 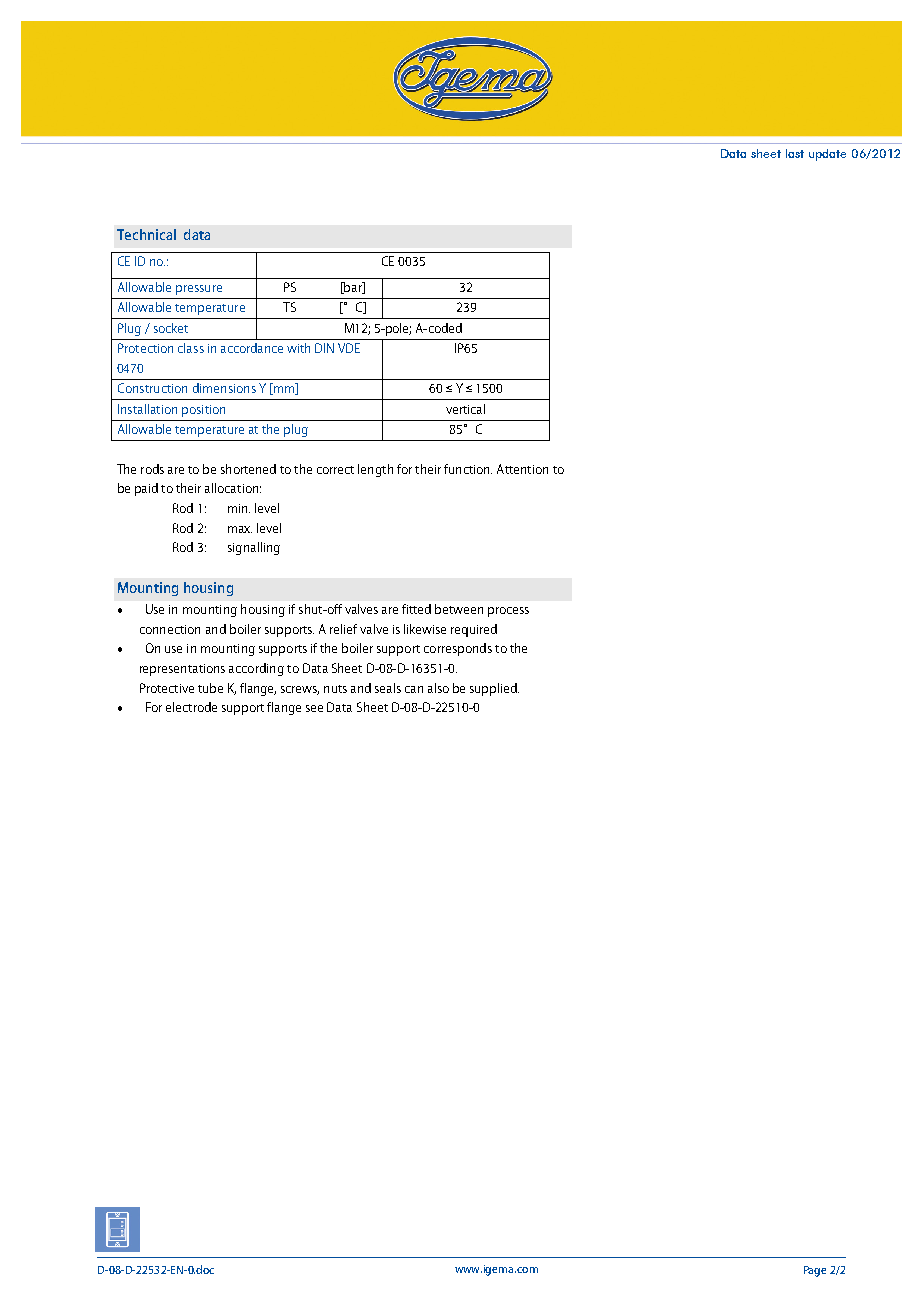 I want to click on see, so click(x=314, y=708).
